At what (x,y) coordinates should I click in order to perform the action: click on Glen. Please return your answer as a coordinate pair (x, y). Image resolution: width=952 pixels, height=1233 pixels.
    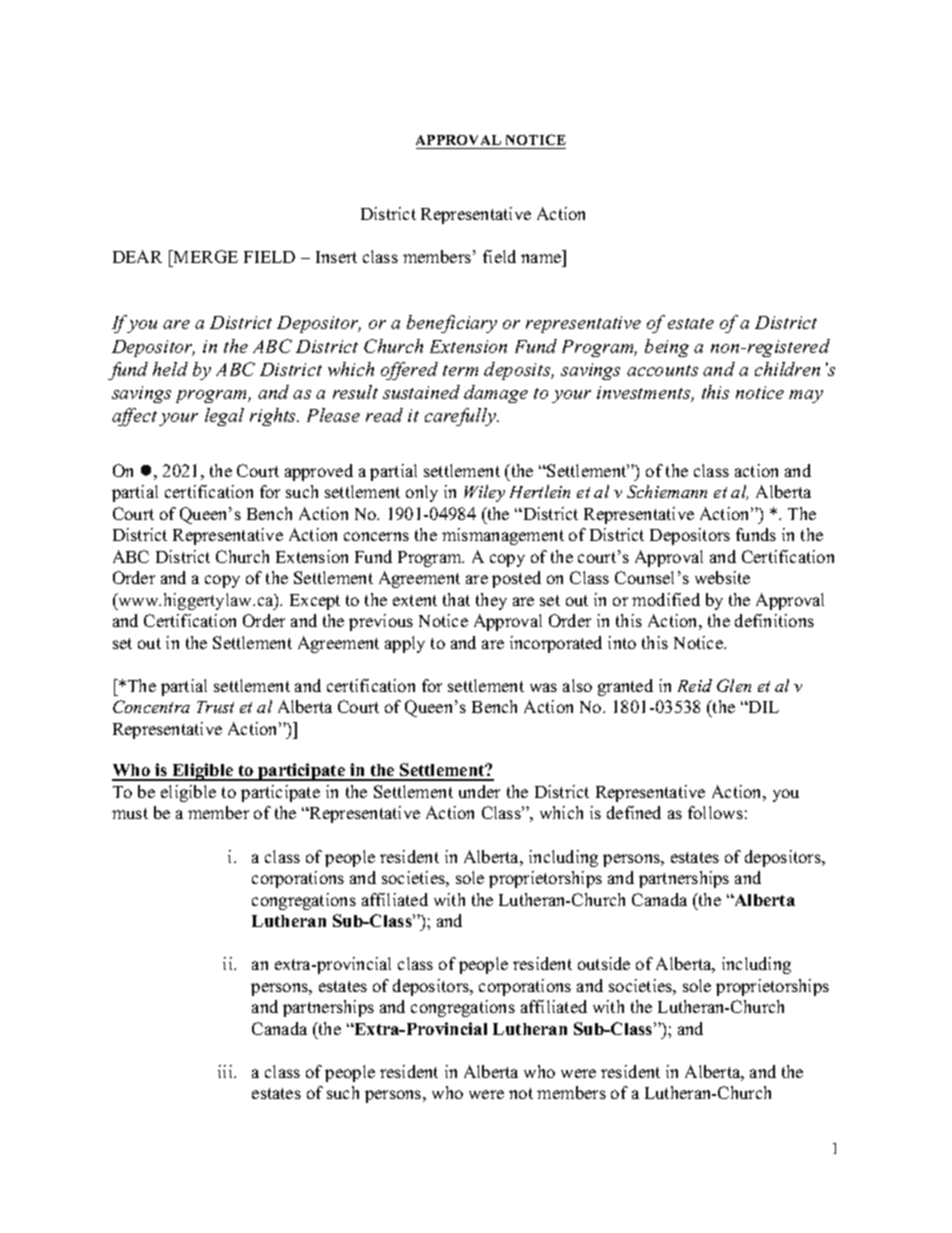
    Looking at the image, I should click on (734, 685).
